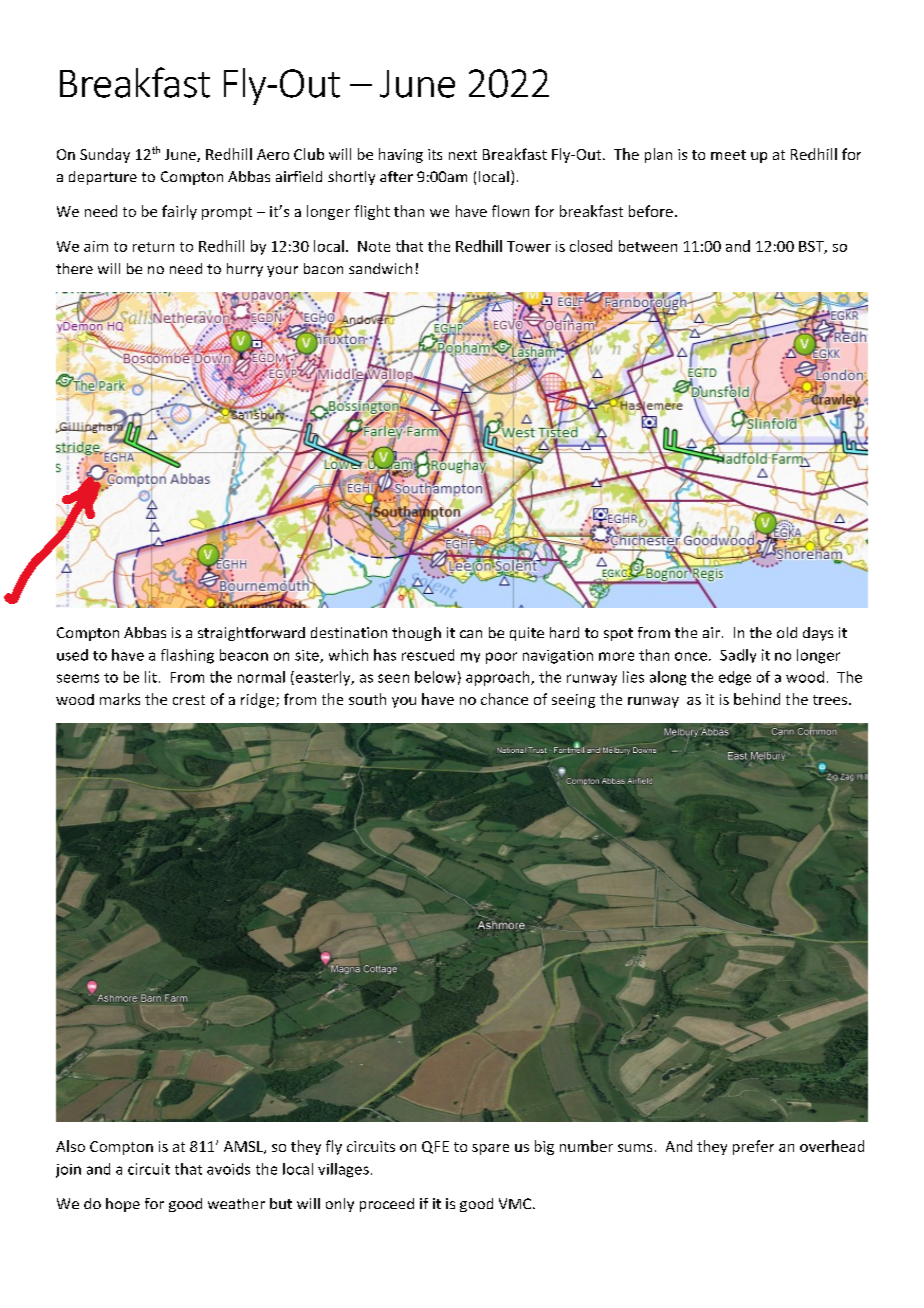  Describe the element at coordinates (648, 246) in the page. I see `between` at that location.
